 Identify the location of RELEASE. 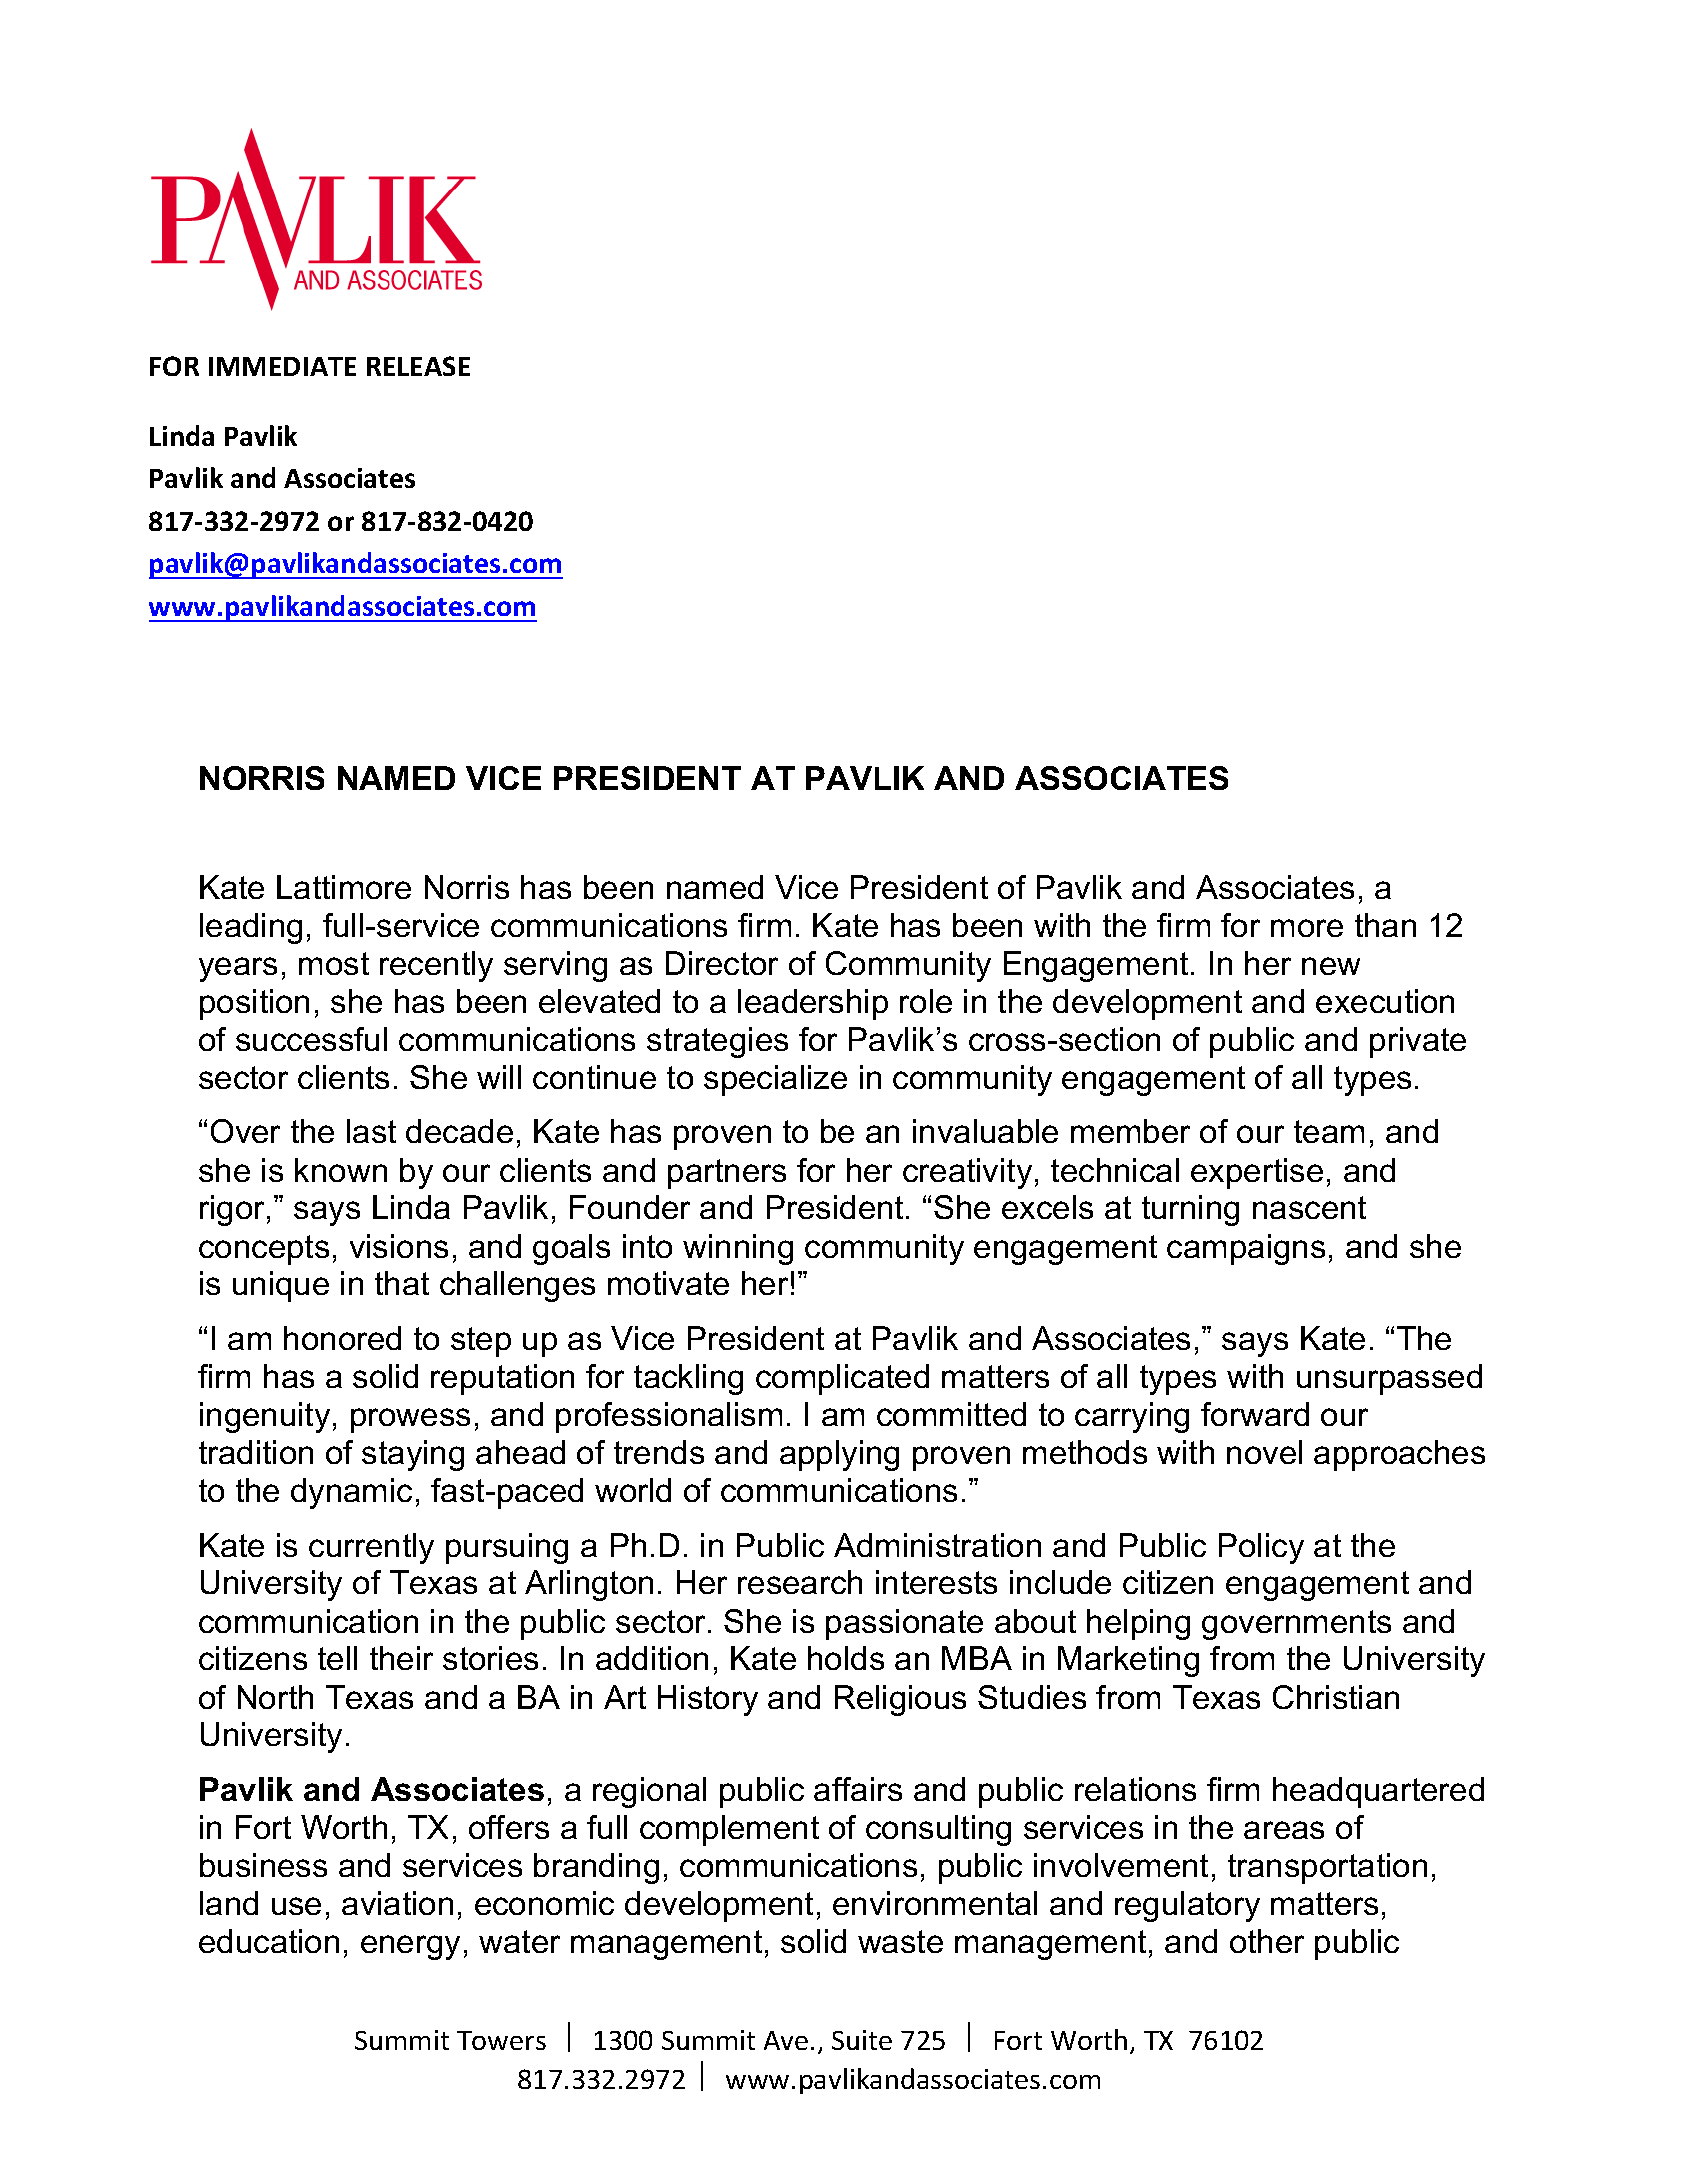
(418, 366).
